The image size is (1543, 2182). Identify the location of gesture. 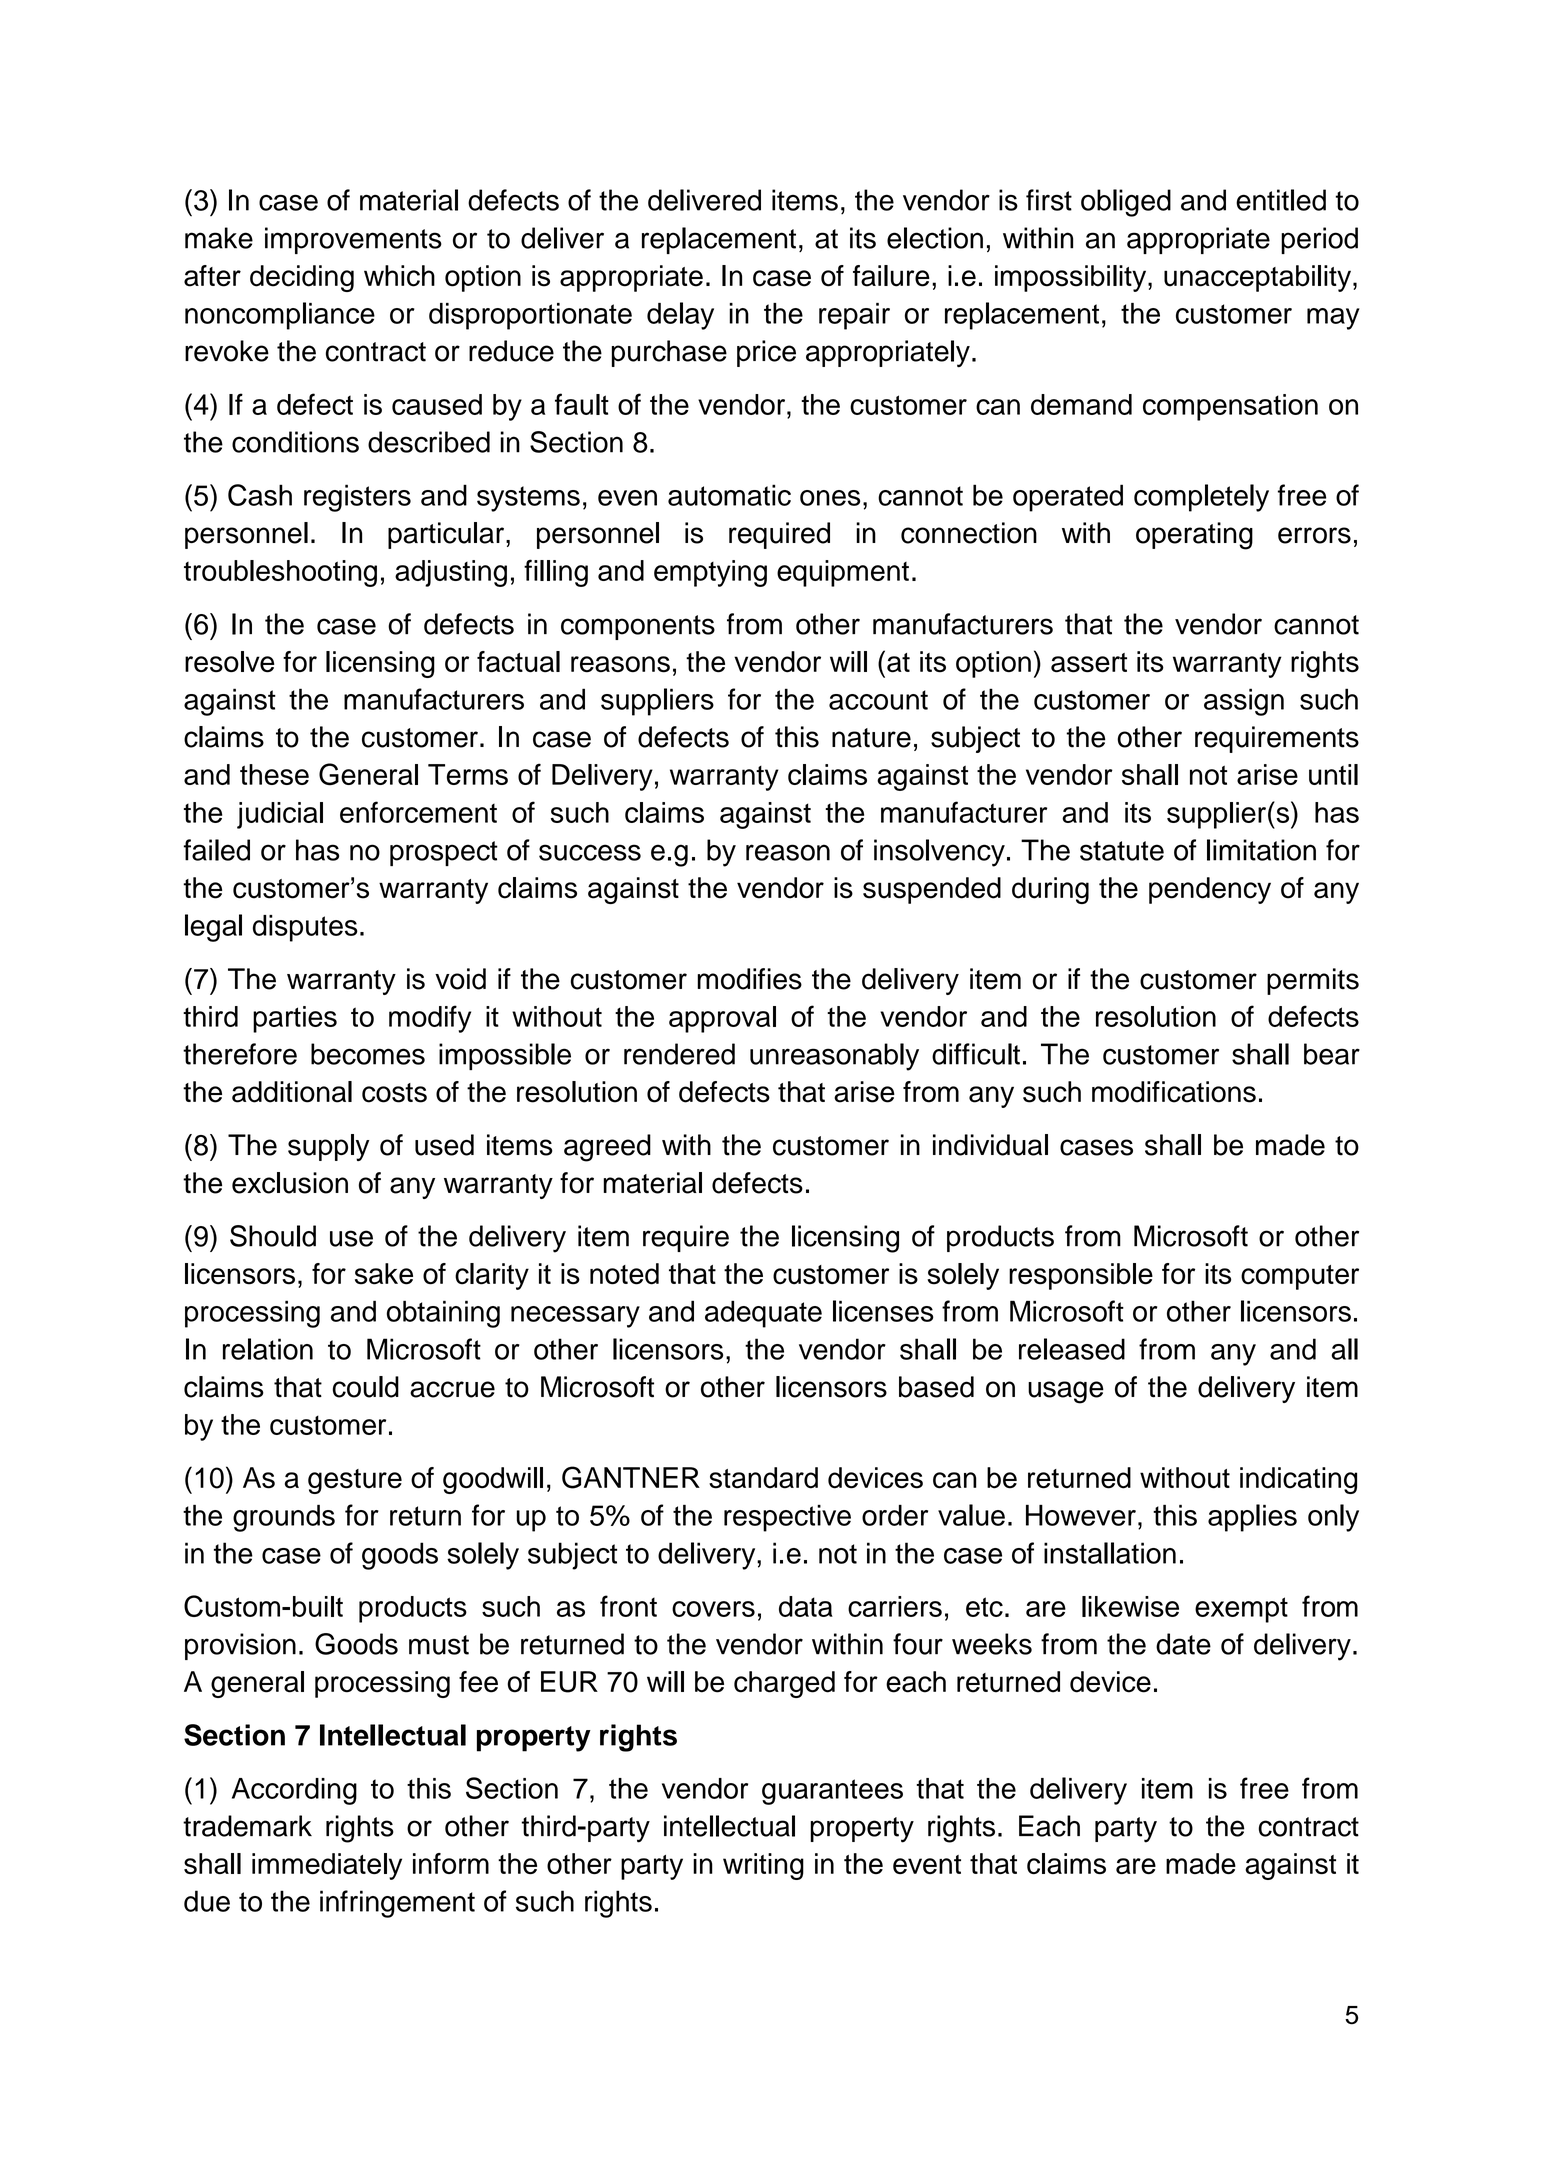
(355, 1481).
